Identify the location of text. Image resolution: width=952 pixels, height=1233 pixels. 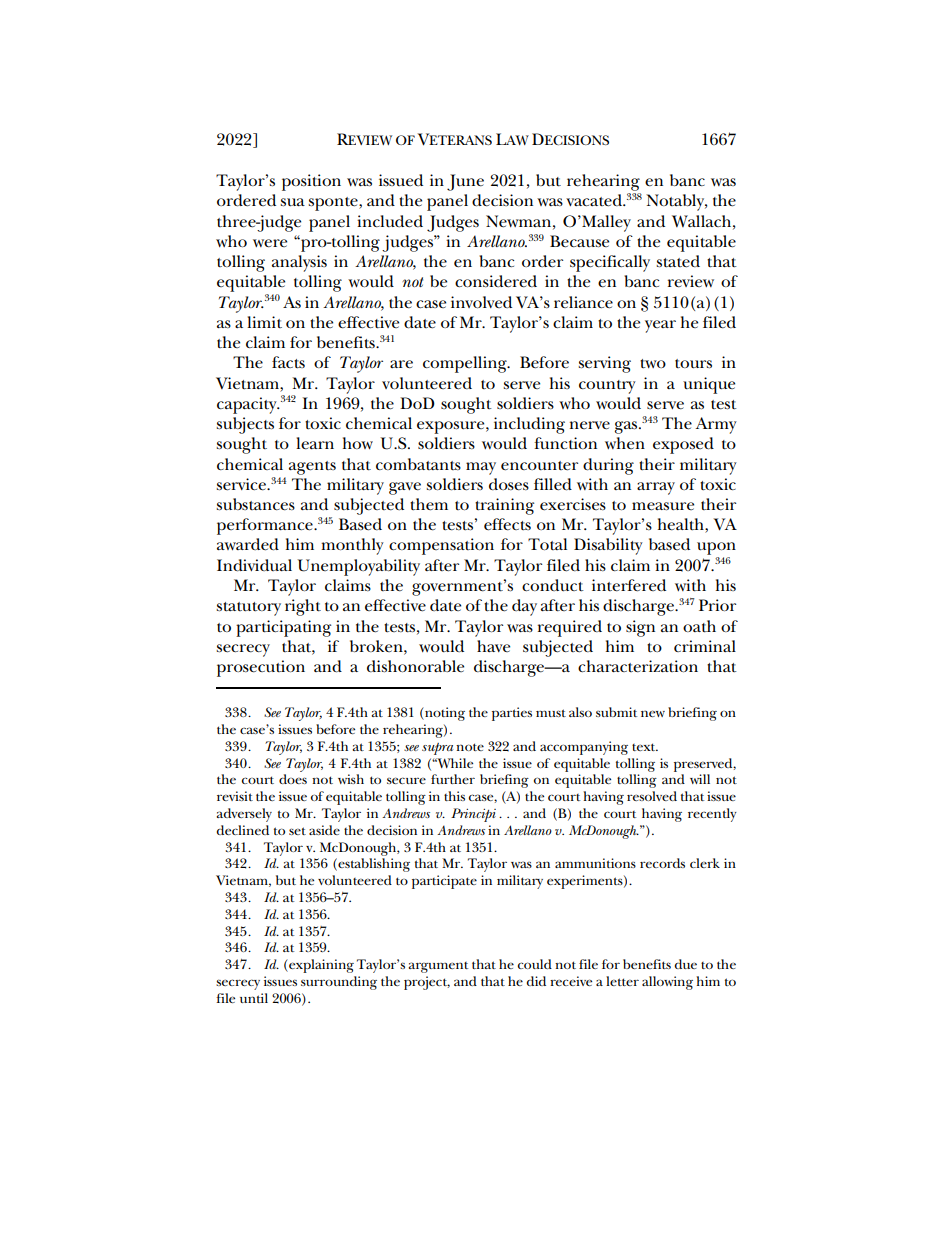
(645, 747).
